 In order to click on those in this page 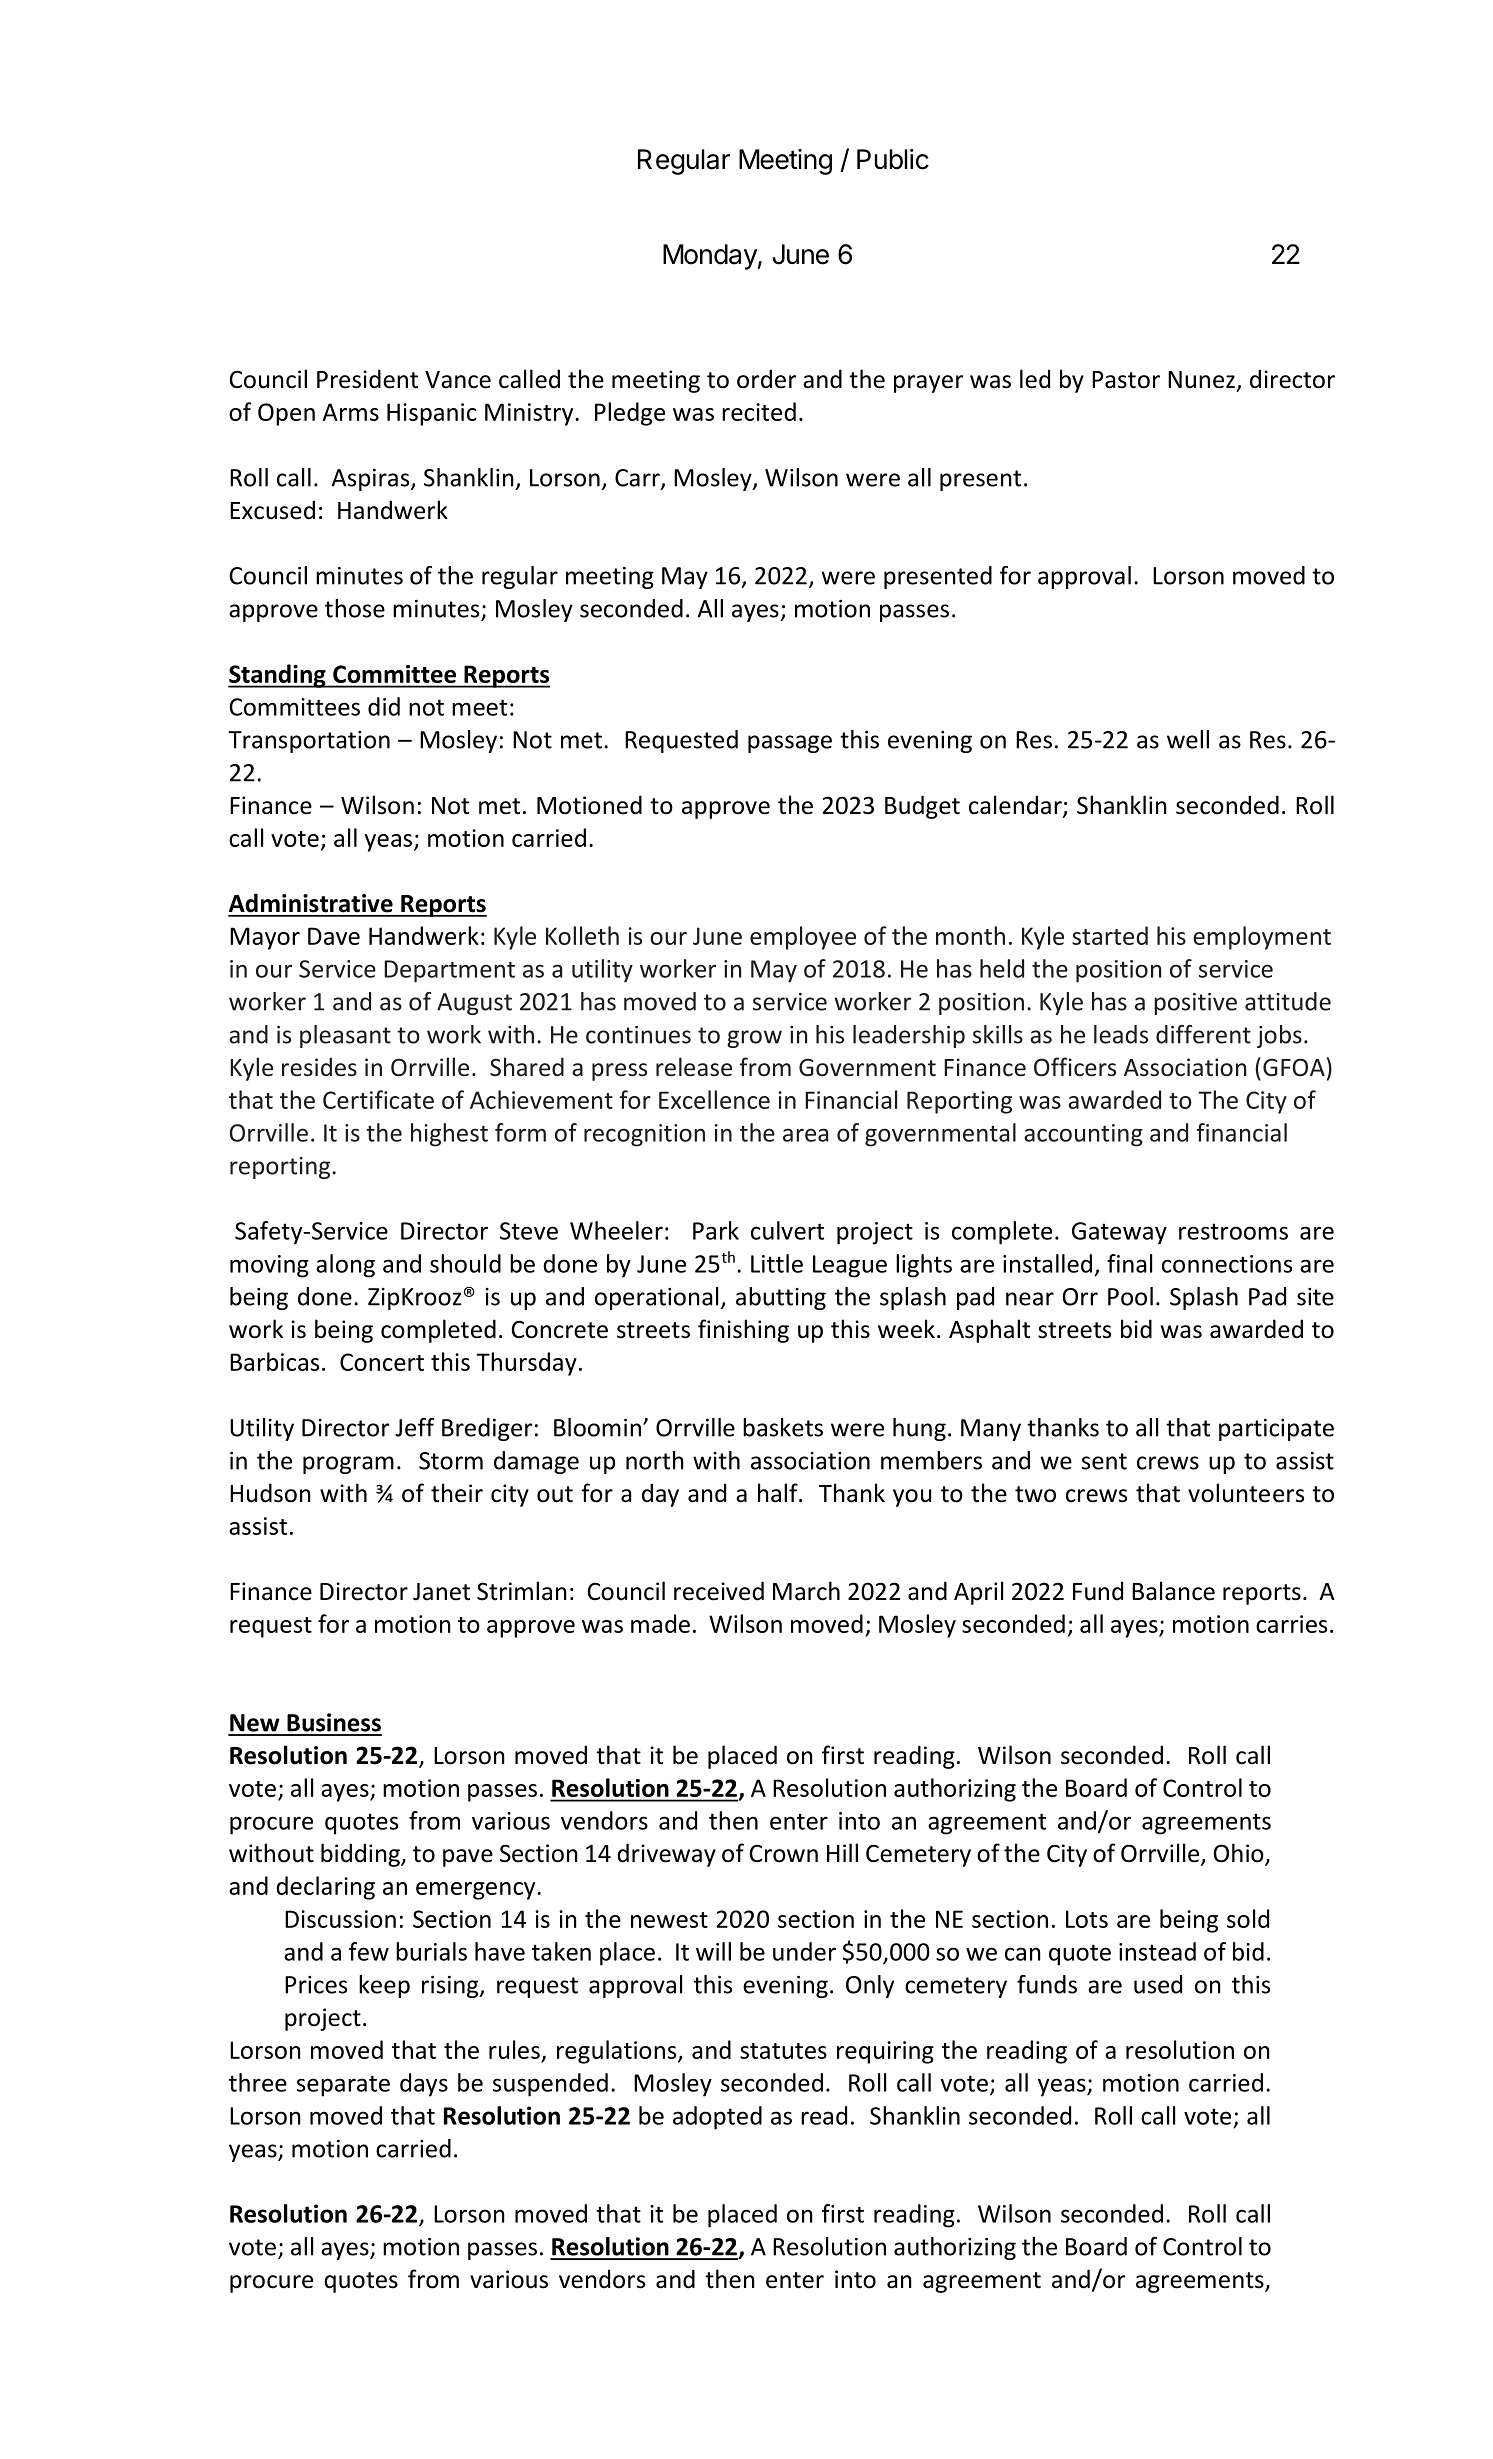, I will do `click(355, 608)`.
